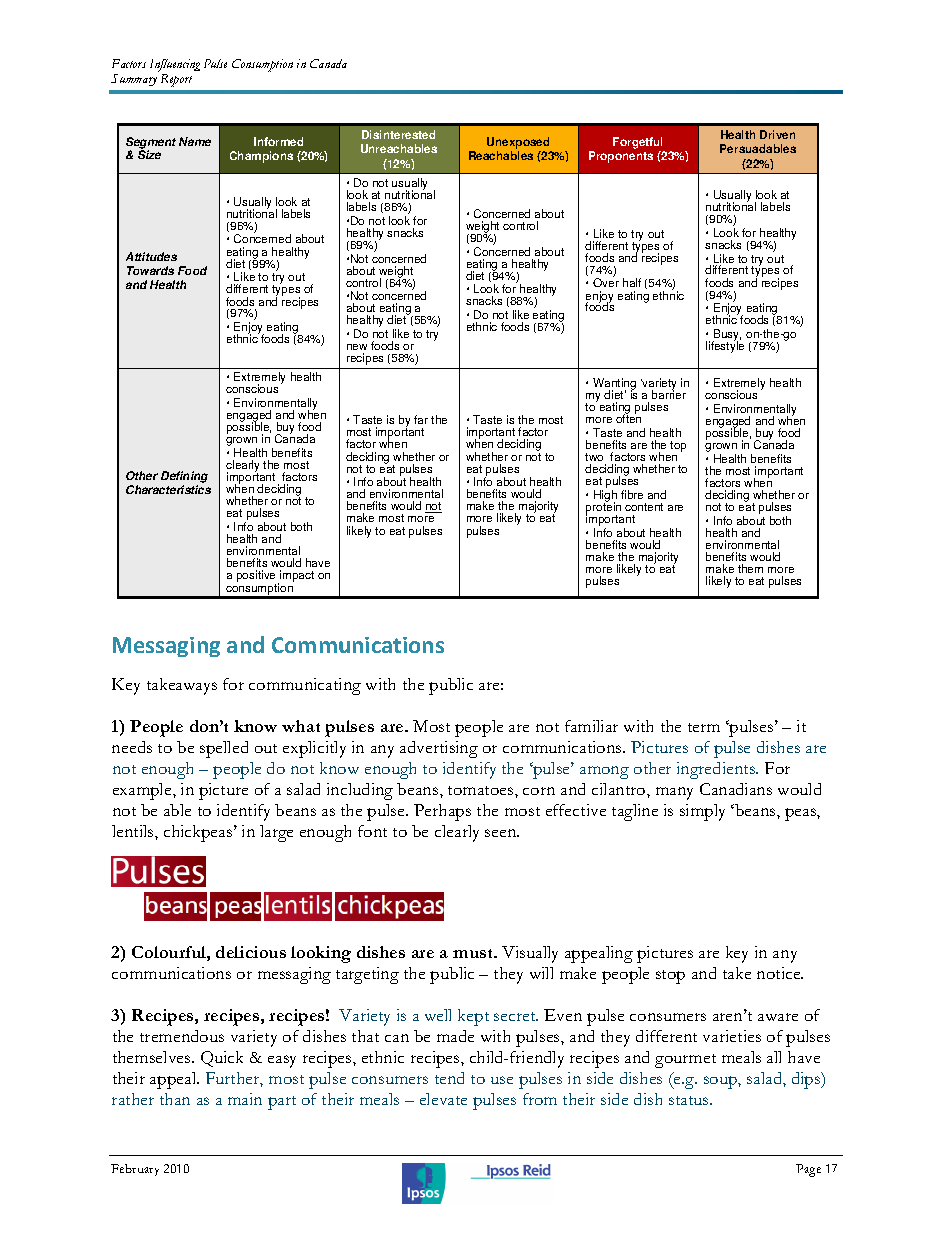 The image size is (952, 1233). What do you see at coordinates (224, 749) in the page?
I see `spelled` at bounding box center [224, 749].
